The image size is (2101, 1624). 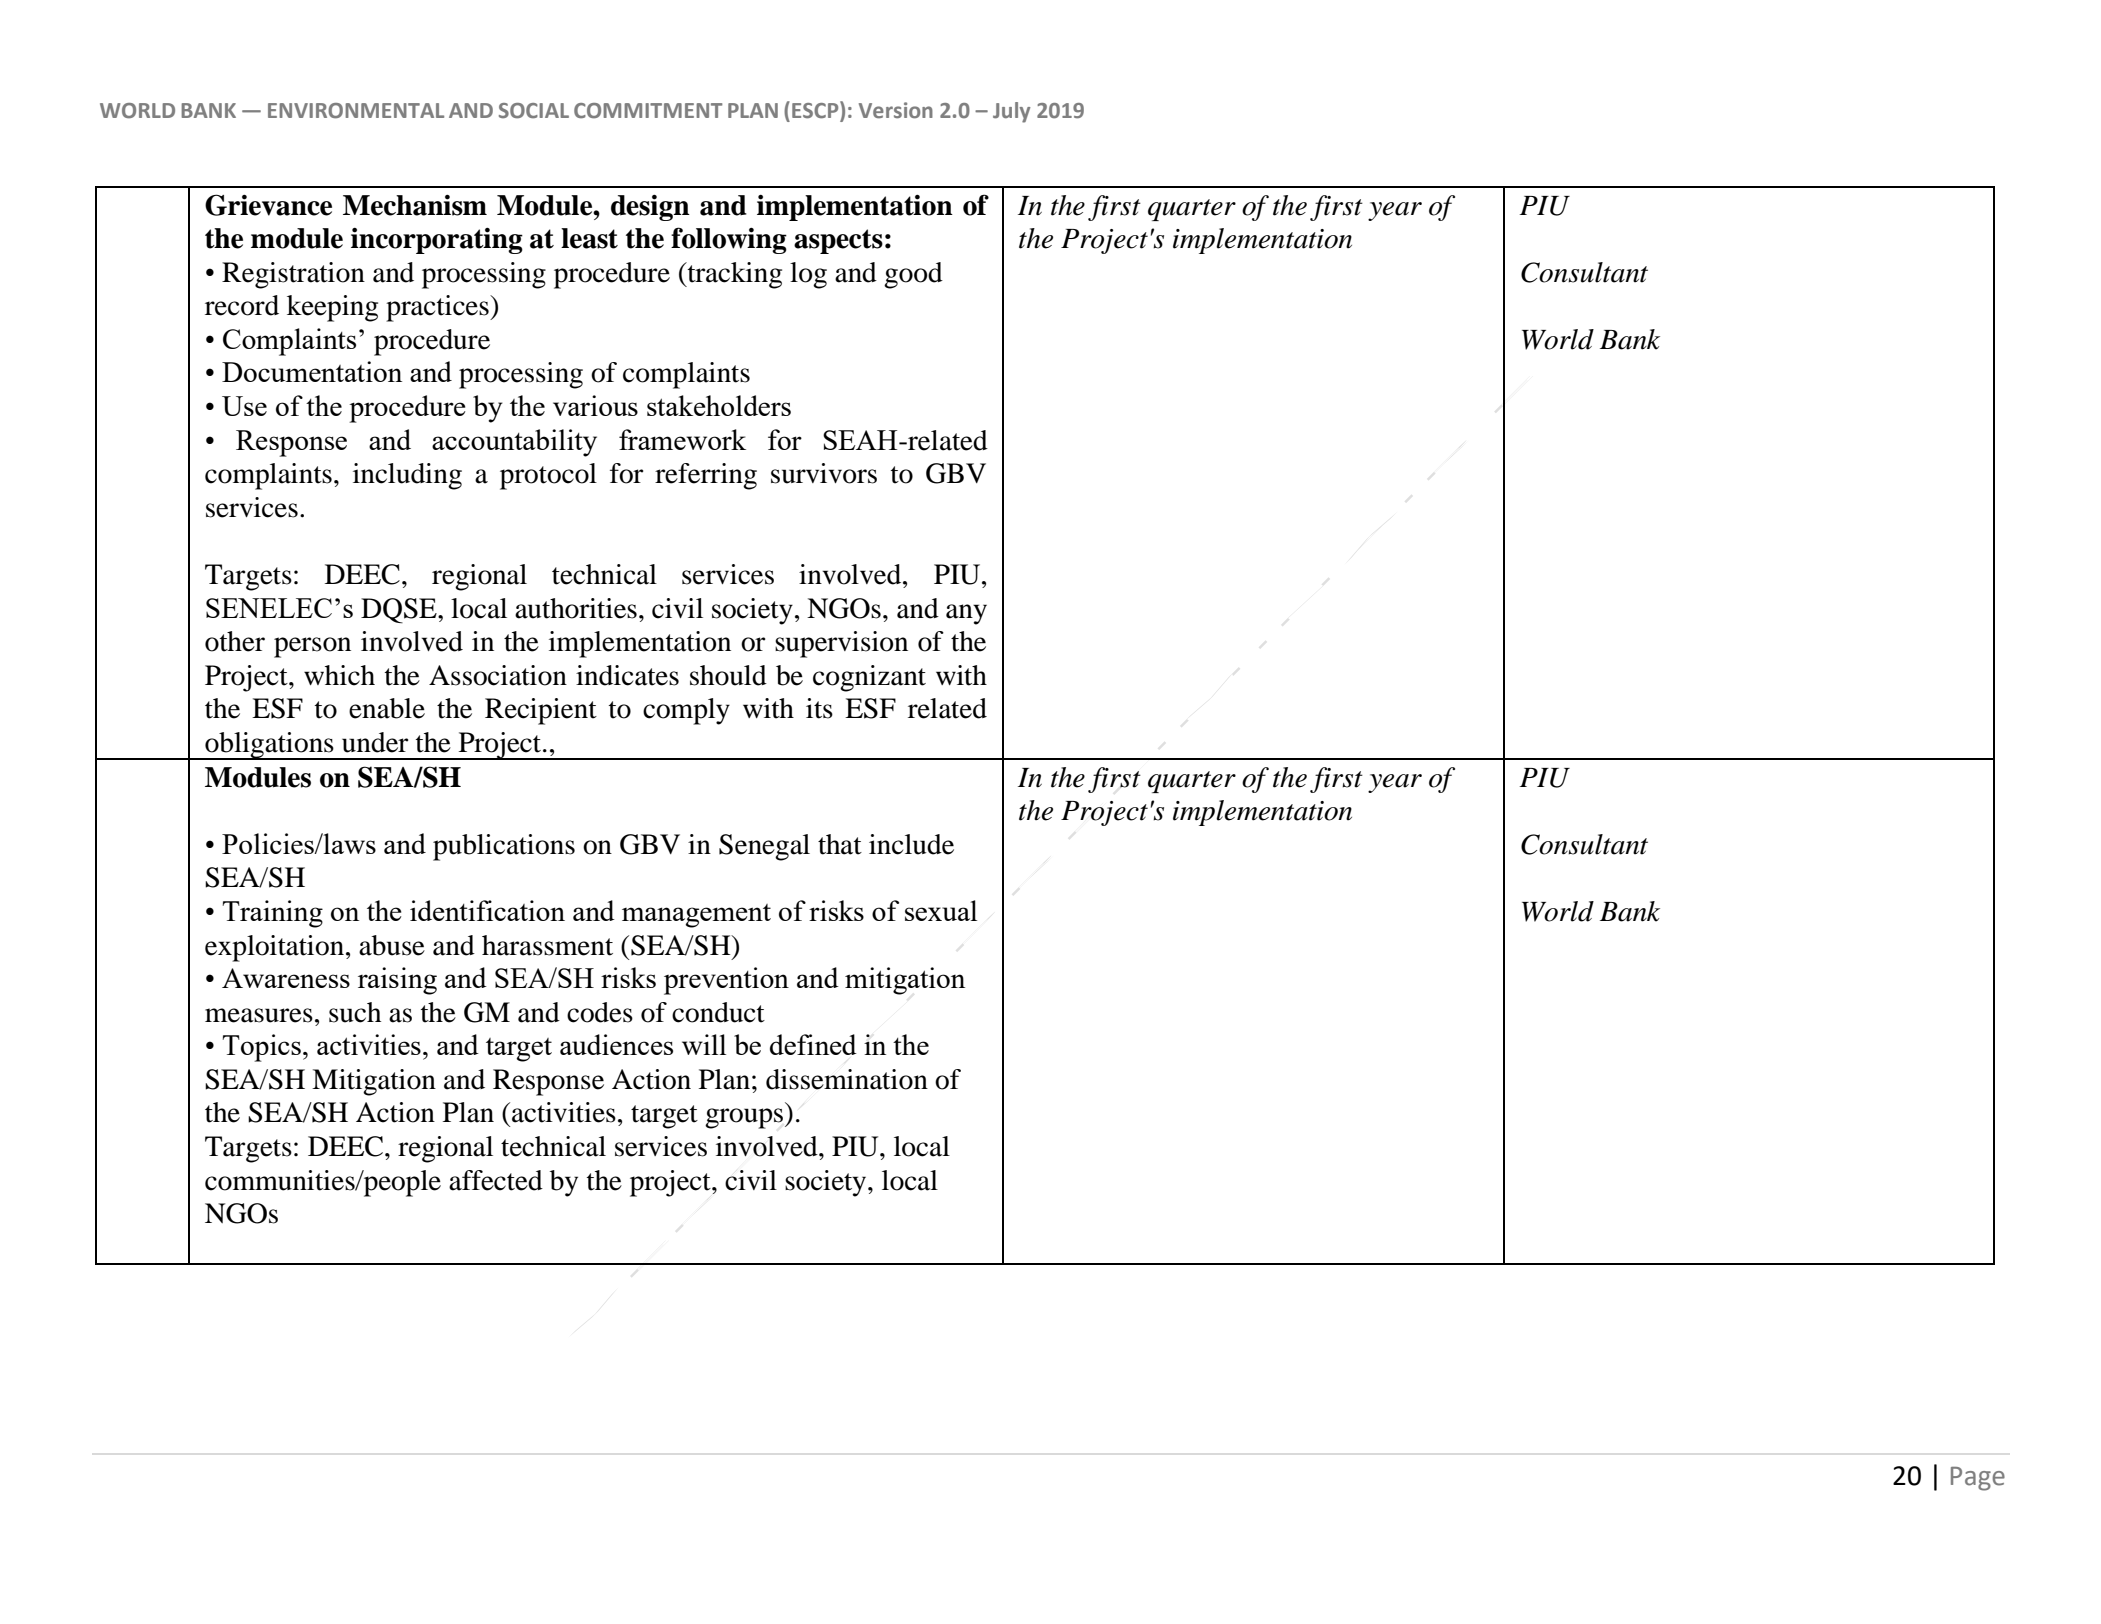 I want to click on Version, so click(x=896, y=110).
